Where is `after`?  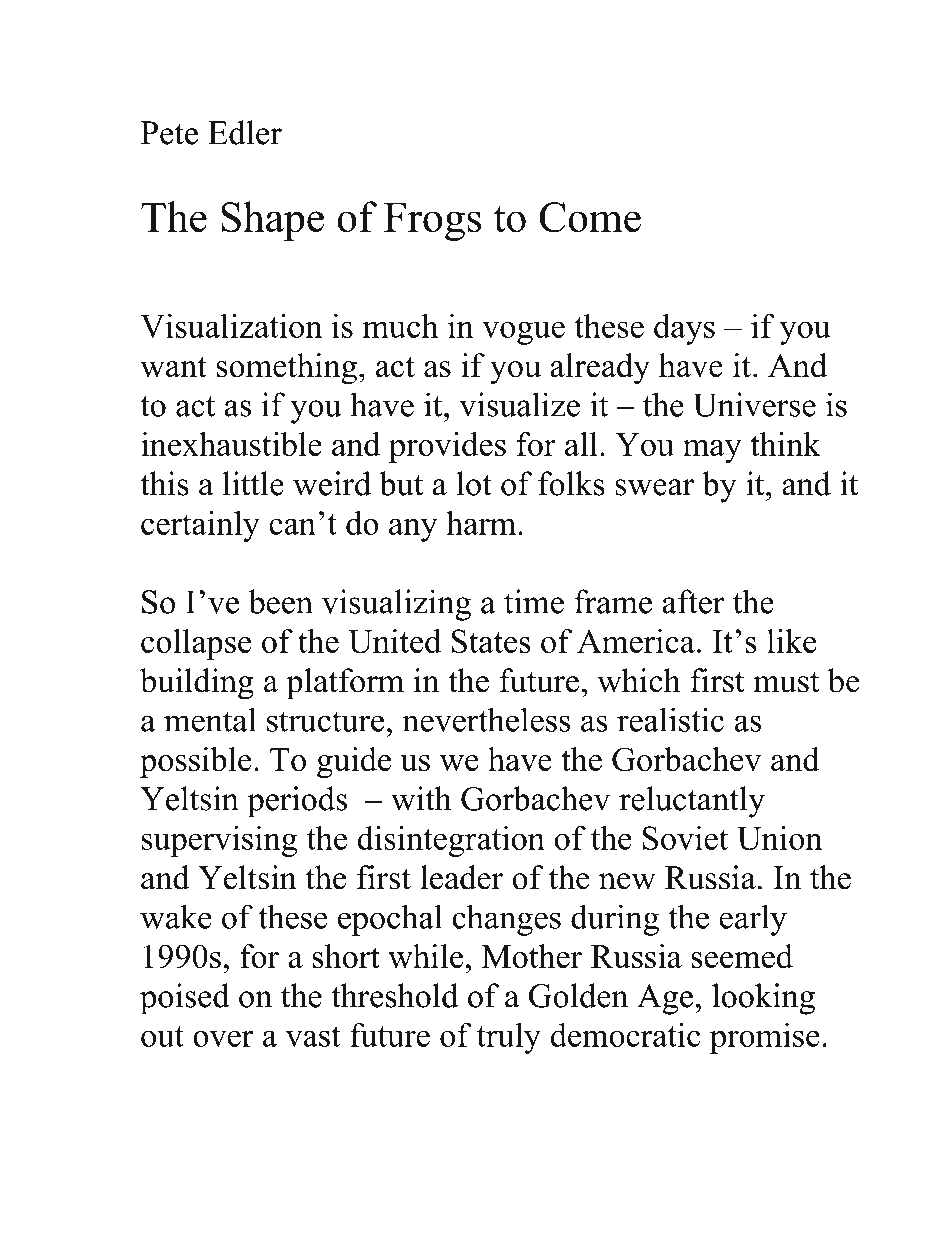 after is located at coordinates (693, 601).
